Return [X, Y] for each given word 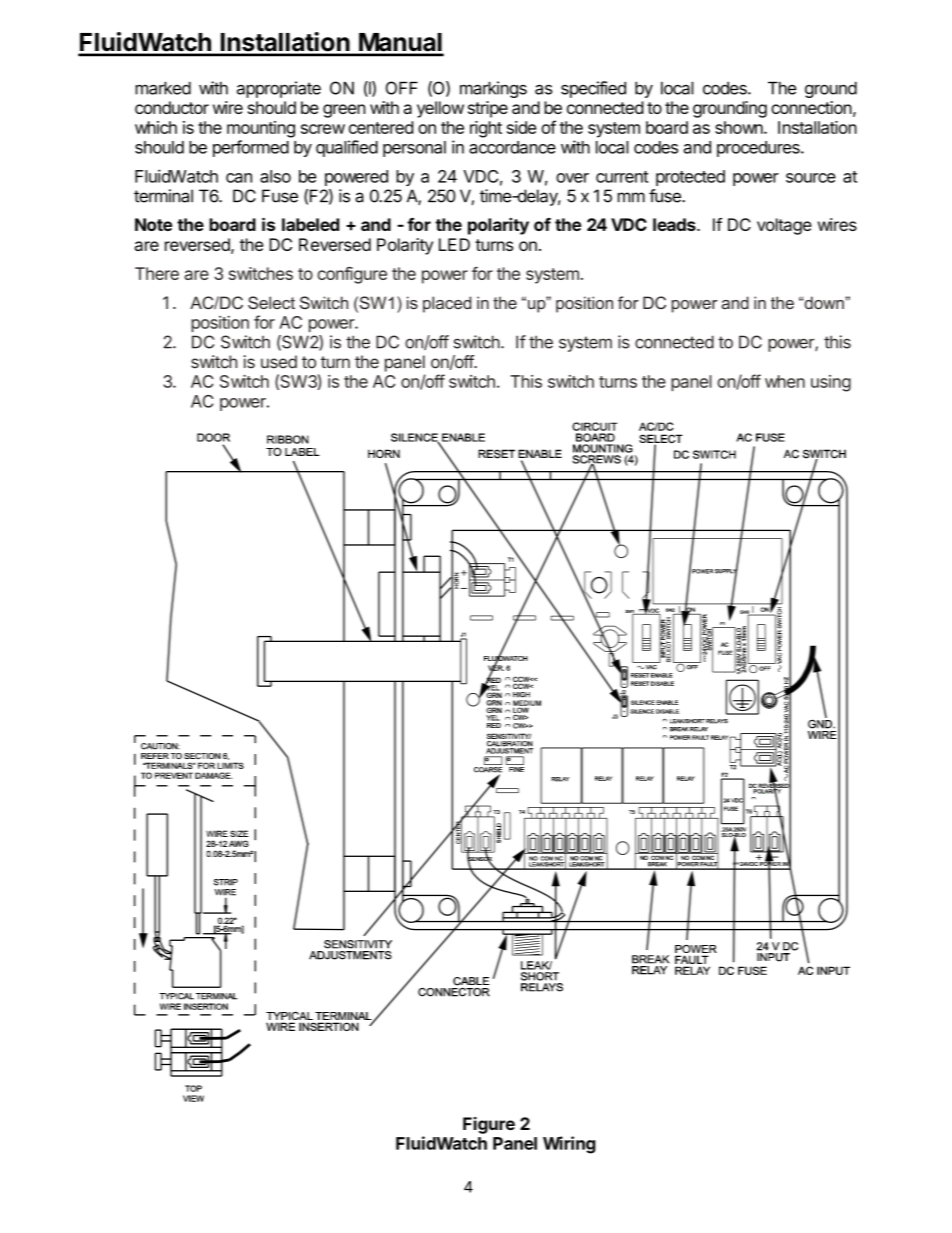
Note [153, 224]
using [831, 383]
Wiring [569, 1145]
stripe [488, 109]
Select [271, 302]
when [785, 381]
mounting [261, 129]
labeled [310, 224]
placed [447, 304]
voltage [784, 226]
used [279, 362]
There [157, 273]
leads [675, 224]
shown [740, 127]
